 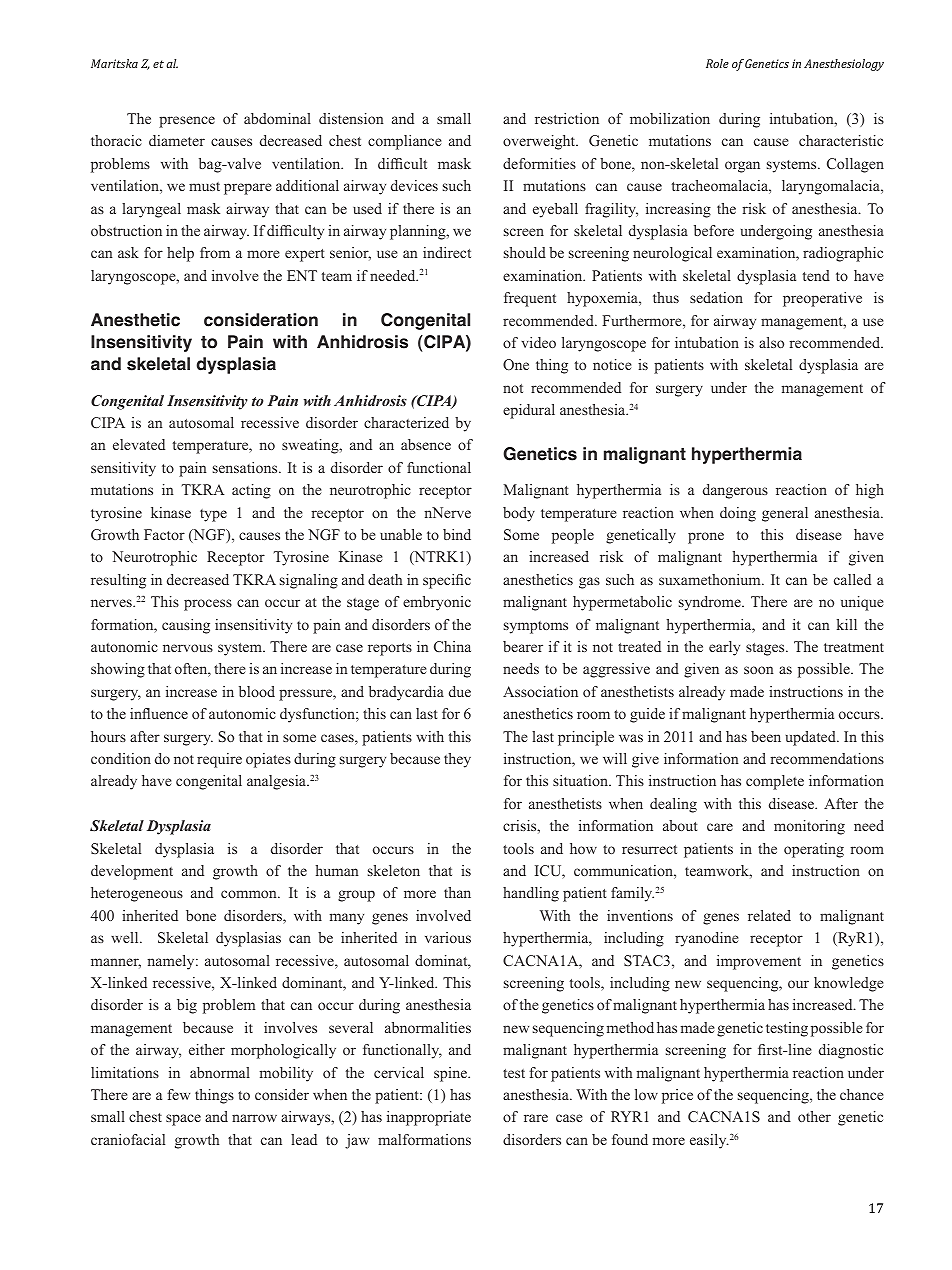 I want to click on video, so click(x=538, y=342).
